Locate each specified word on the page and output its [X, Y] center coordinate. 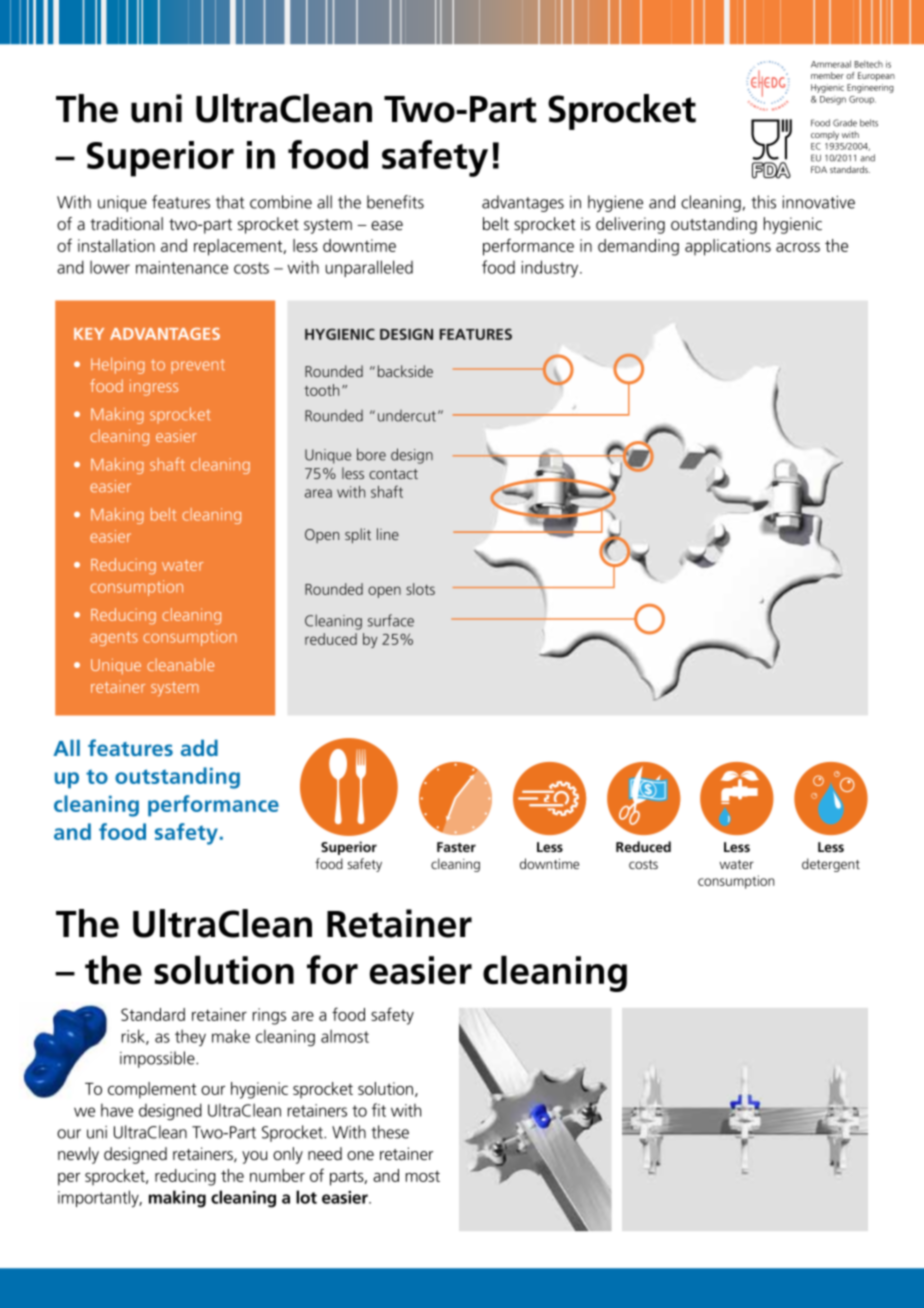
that [230, 202]
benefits [395, 202]
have [117, 1110]
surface [391, 620]
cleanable [180, 664]
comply [825, 135]
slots [420, 589]
